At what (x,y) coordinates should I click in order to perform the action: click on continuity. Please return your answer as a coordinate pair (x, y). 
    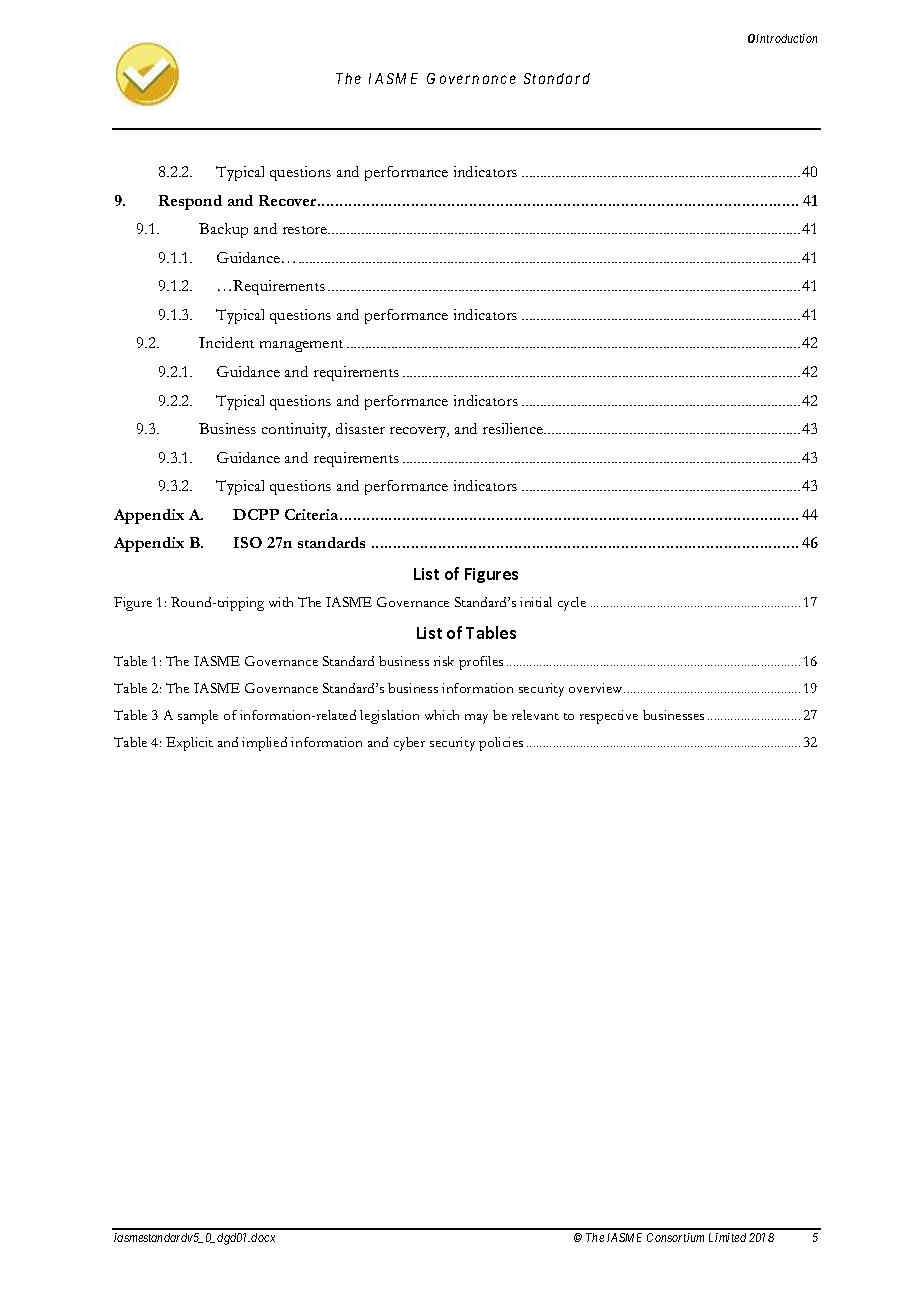
    Looking at the image, I should click on (296, 430).
